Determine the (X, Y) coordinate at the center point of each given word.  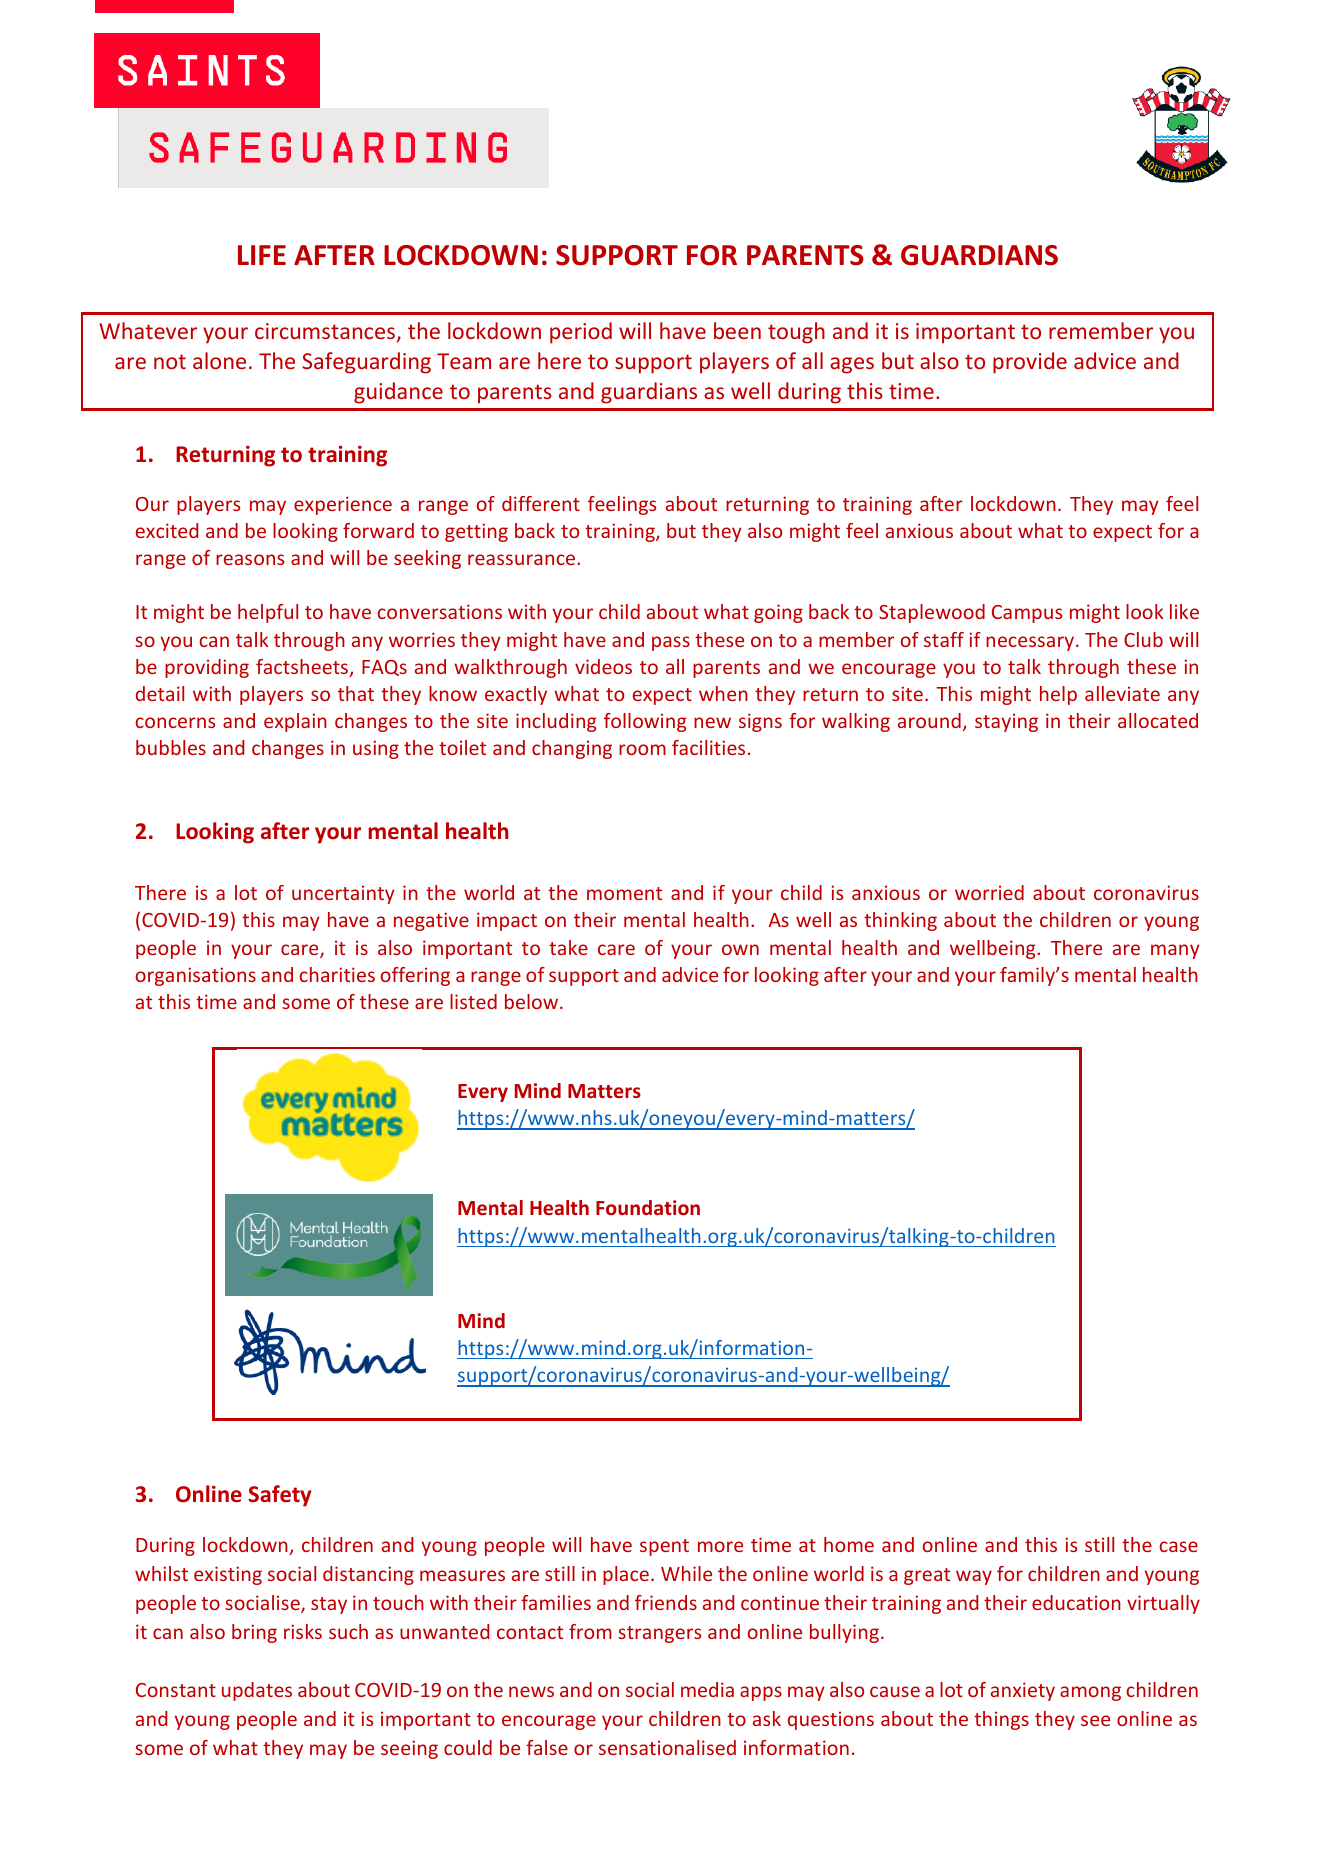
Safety (280, 1496)
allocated (1158, 720)
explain (295, 722)
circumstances (325, 331)
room (642, 749)
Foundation (648, 1207)
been (737, 330)
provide (1030, 363)
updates (257, 1691)
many (1175, 951)
